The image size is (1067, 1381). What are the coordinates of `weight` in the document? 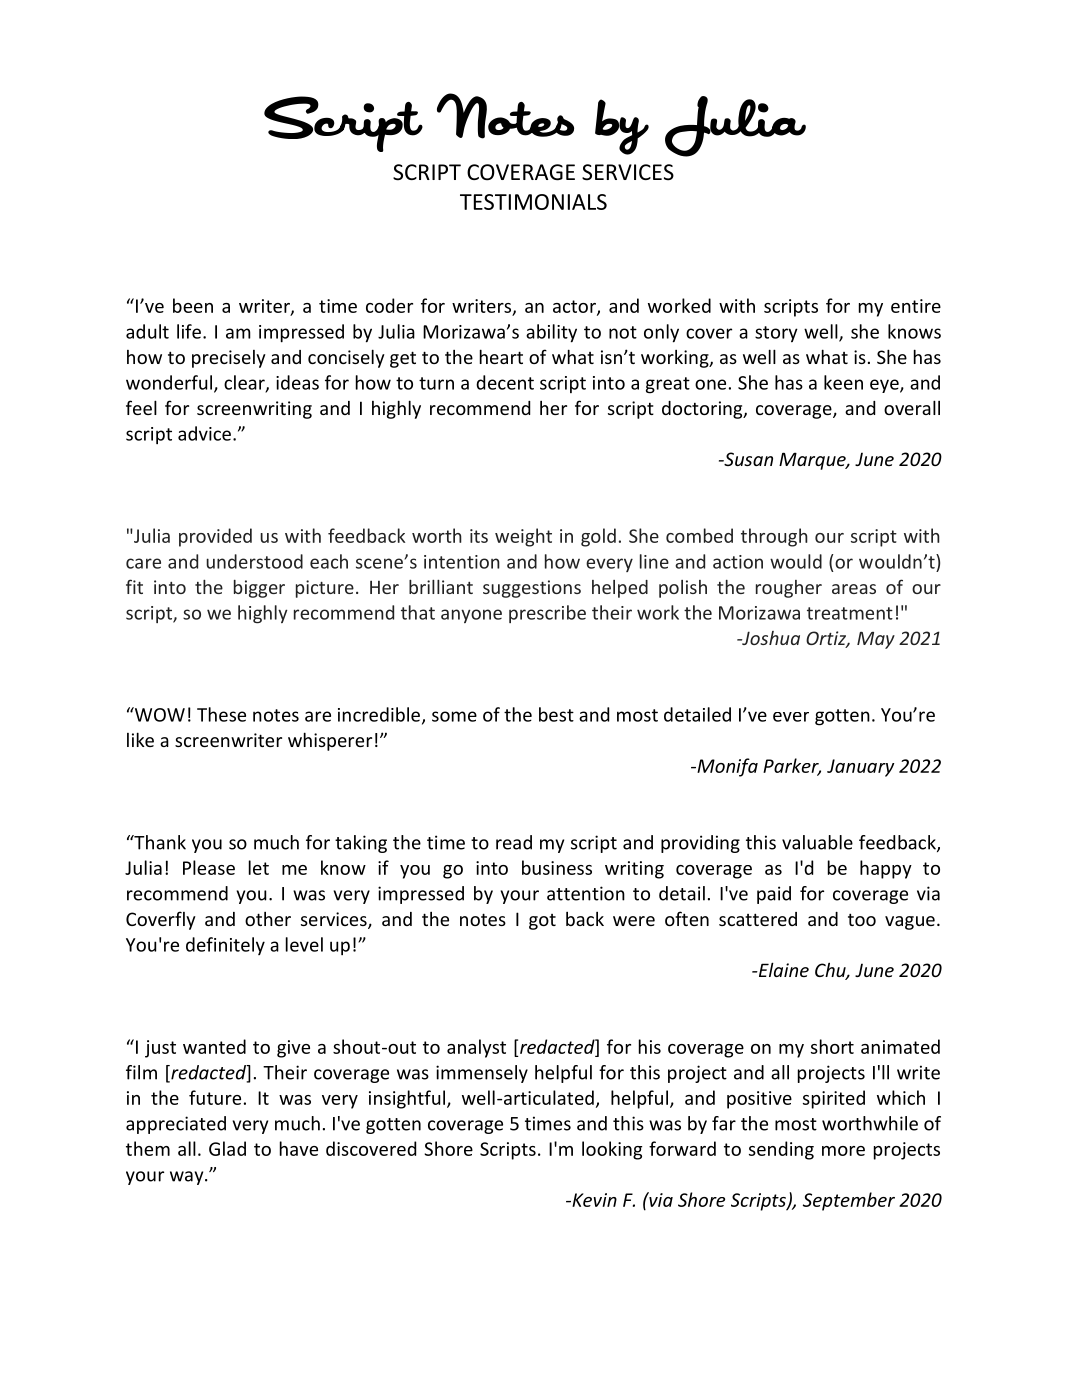 It's located at (523, 537).
